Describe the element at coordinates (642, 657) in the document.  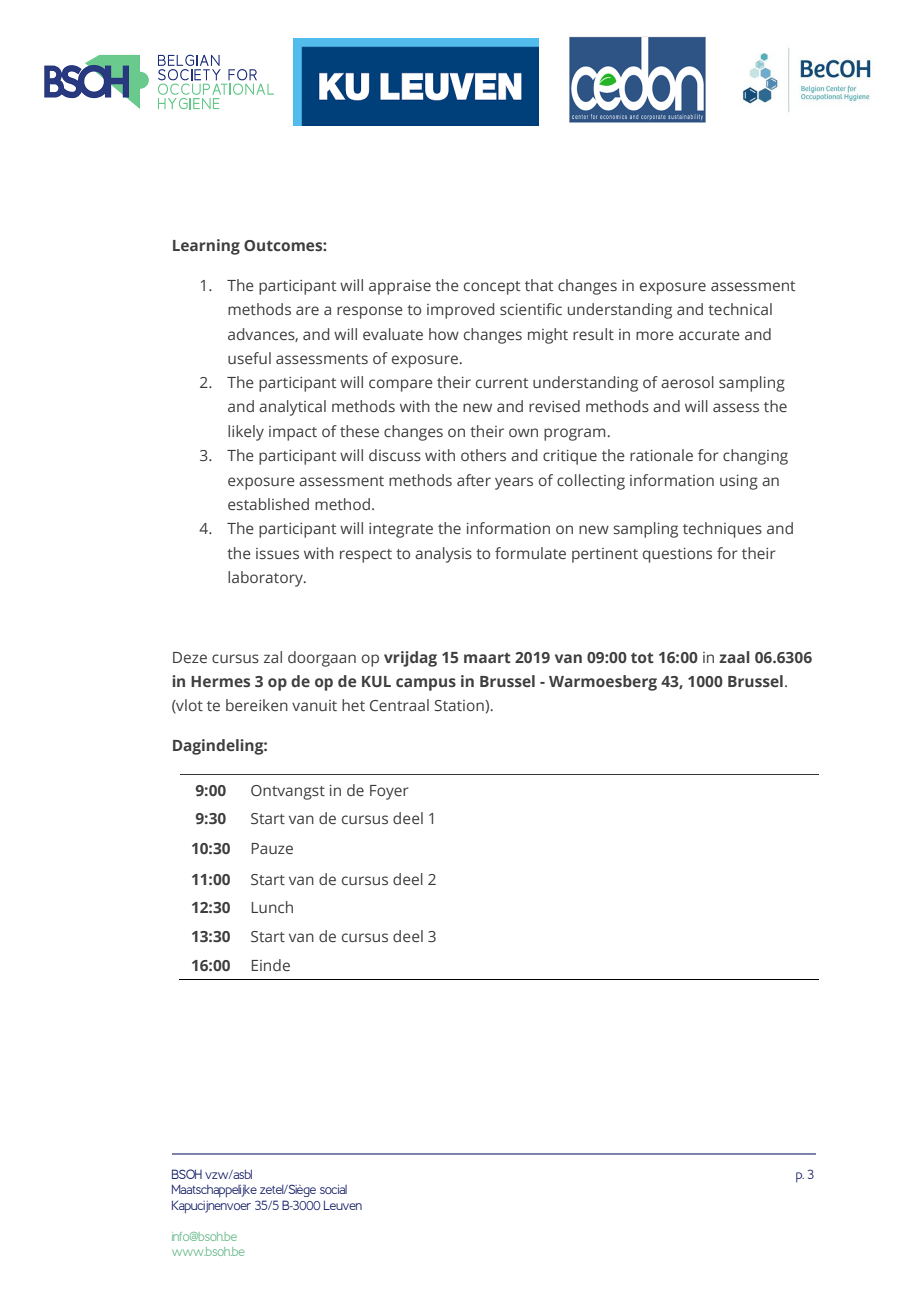
I see `tot` at that location.
